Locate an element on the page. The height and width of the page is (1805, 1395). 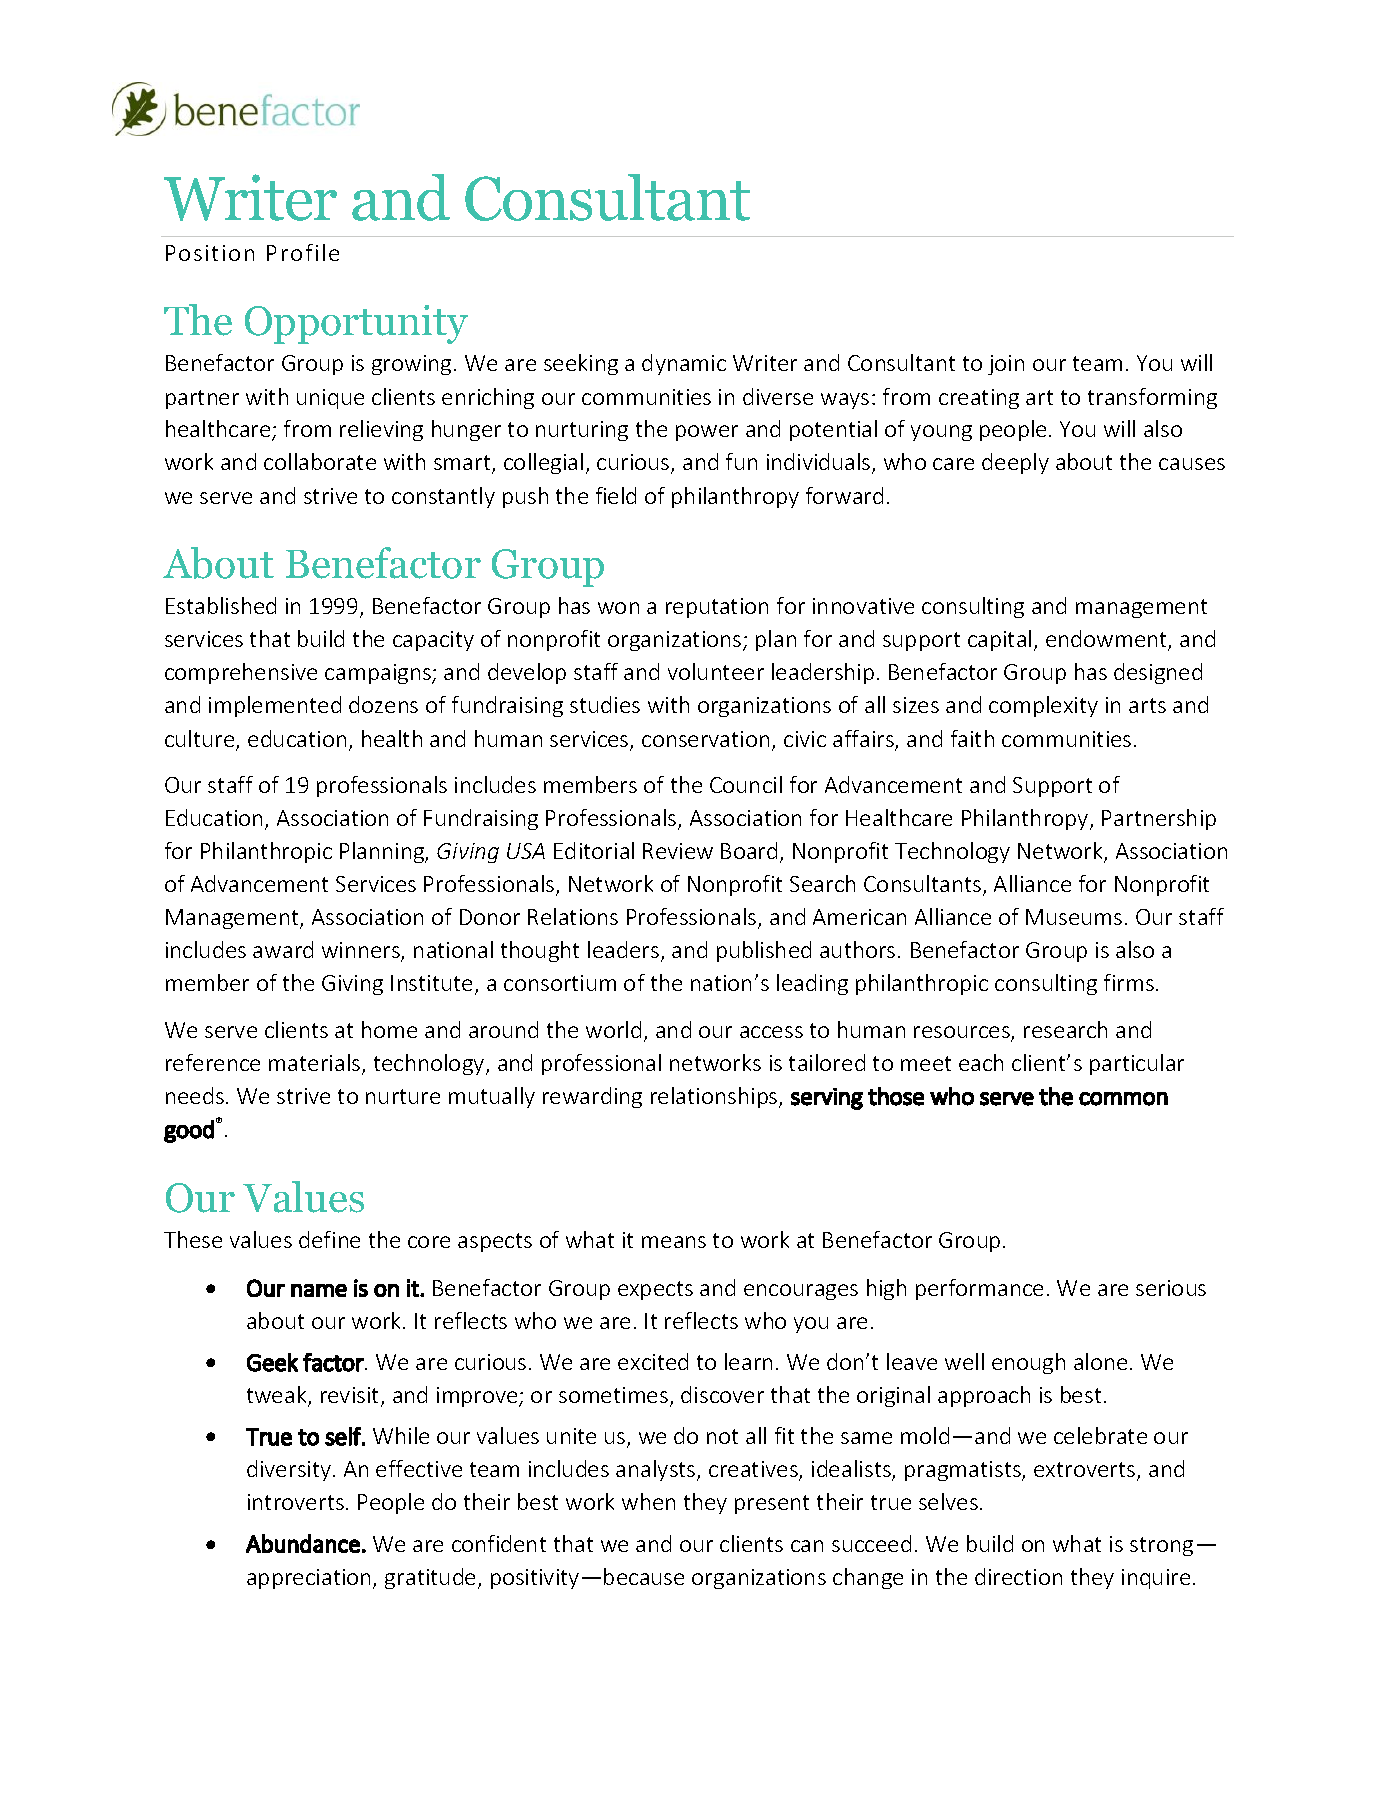
Profile is located at coordinates (303, 252).
